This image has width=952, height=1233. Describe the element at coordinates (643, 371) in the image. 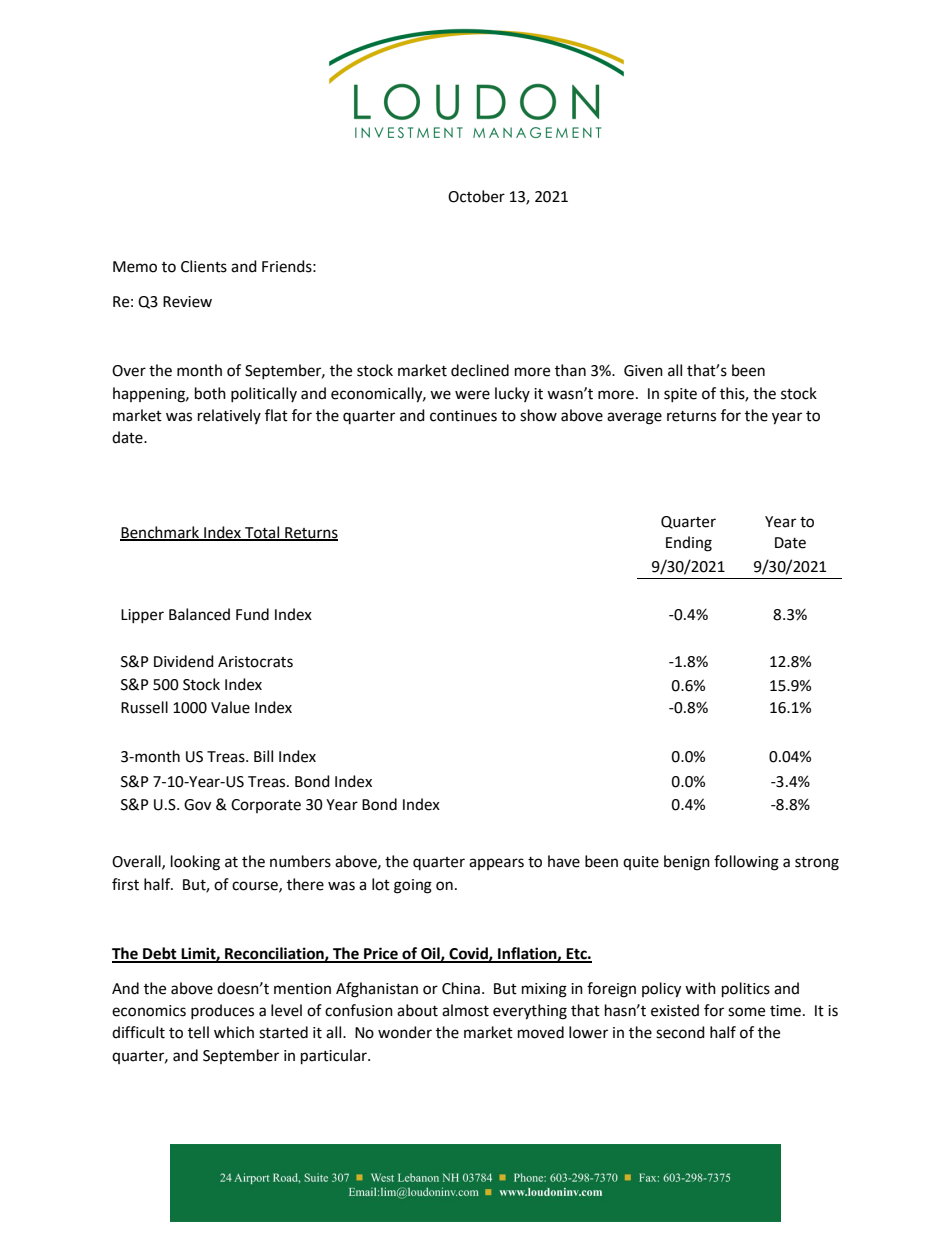

I see `Given` at that location.
